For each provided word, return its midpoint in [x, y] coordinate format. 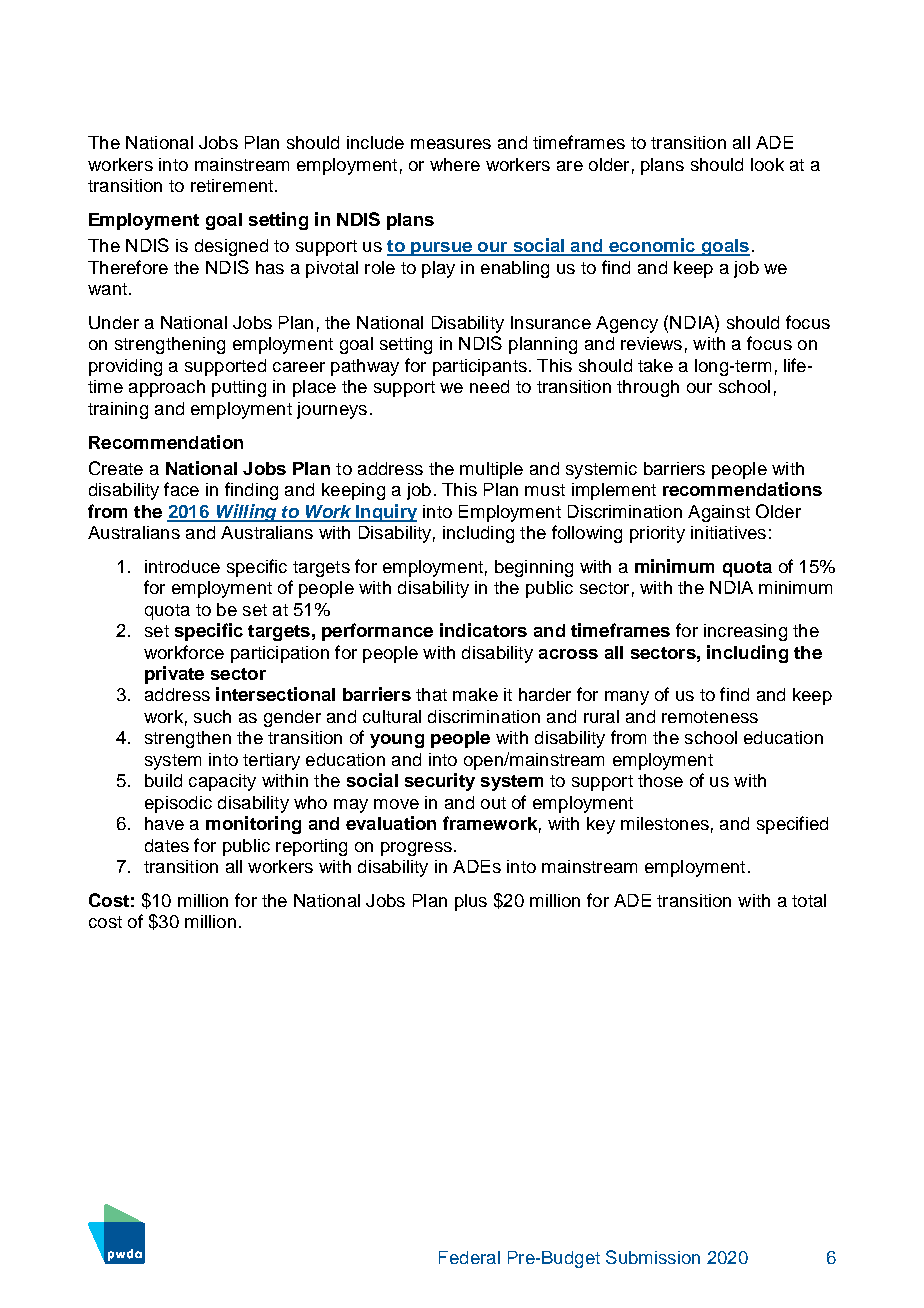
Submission [653, 1257]
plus [471, 902]
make [475, 694]
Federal [469, 1257]
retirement [232, 185]
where [455, 164]
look [767, 164]
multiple [491, 470]
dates [167, 845]
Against [719, 513]
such [212, 716]
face [181, 489]
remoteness [710, 717]
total [809, 900]
